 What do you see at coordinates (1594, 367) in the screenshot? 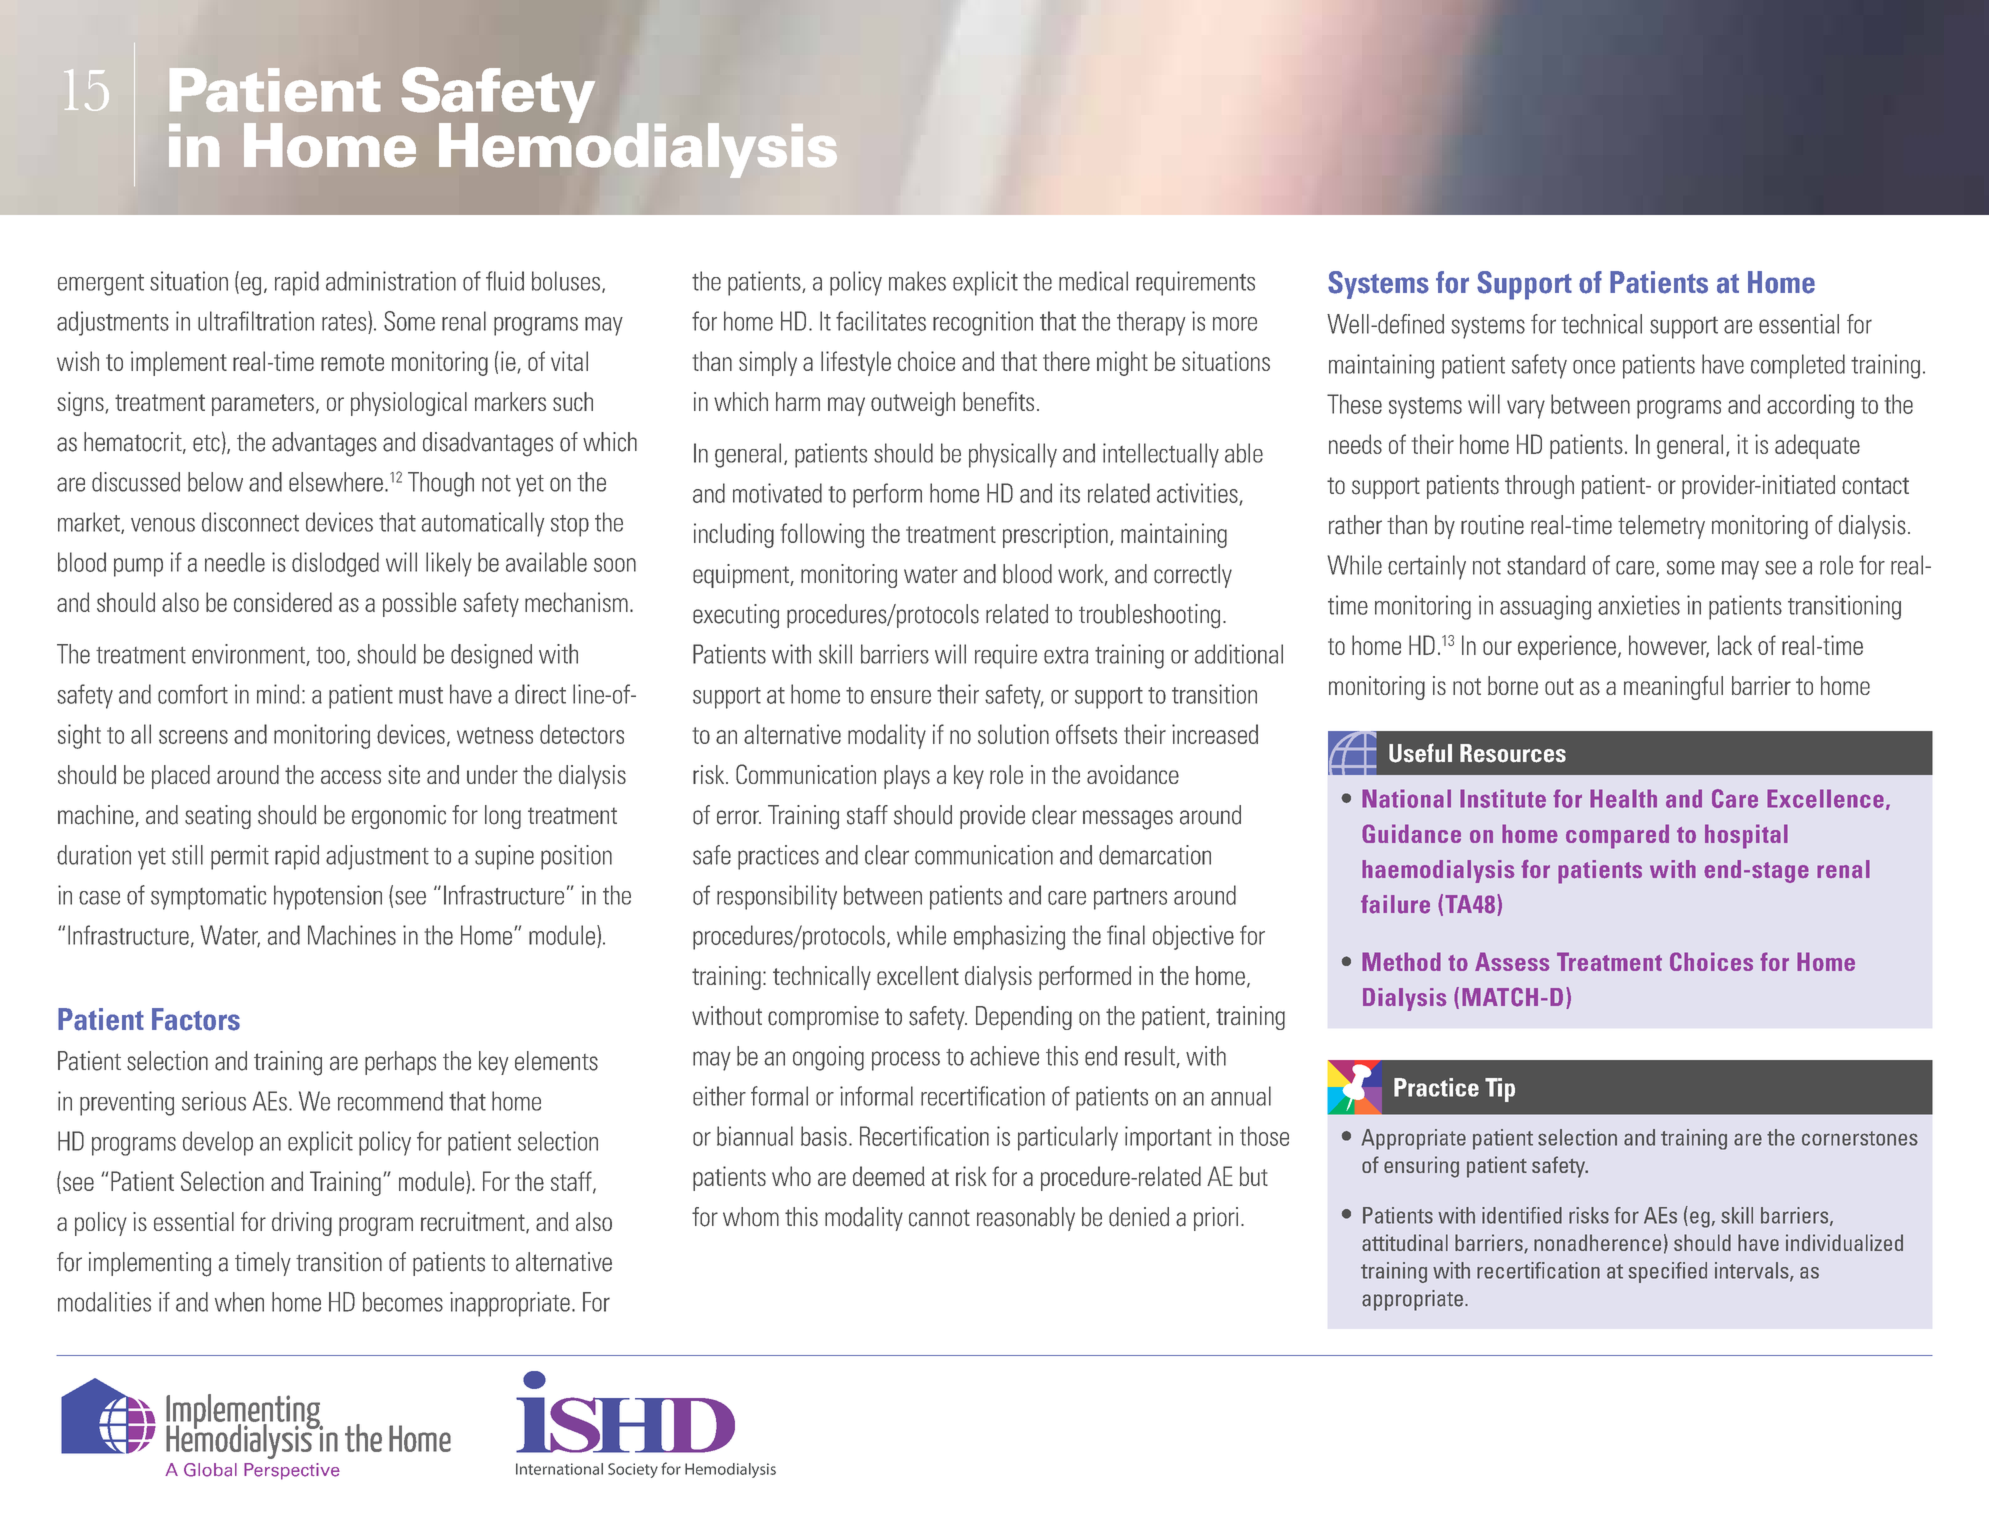
I see `once` at bounding box center [1594, 367].
